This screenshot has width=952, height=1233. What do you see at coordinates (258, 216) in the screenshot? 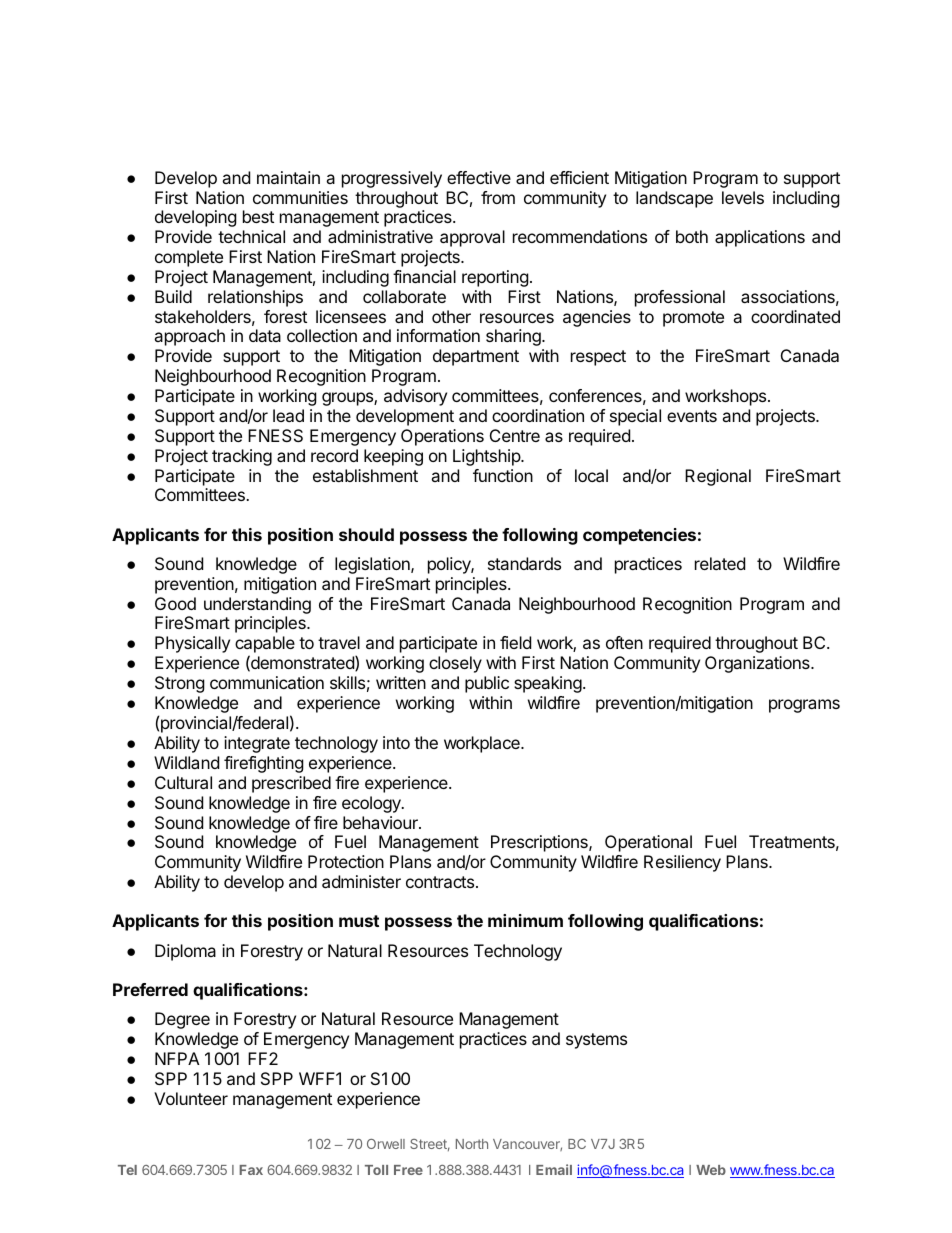
I see `best` at bounding box center [258, 216].
